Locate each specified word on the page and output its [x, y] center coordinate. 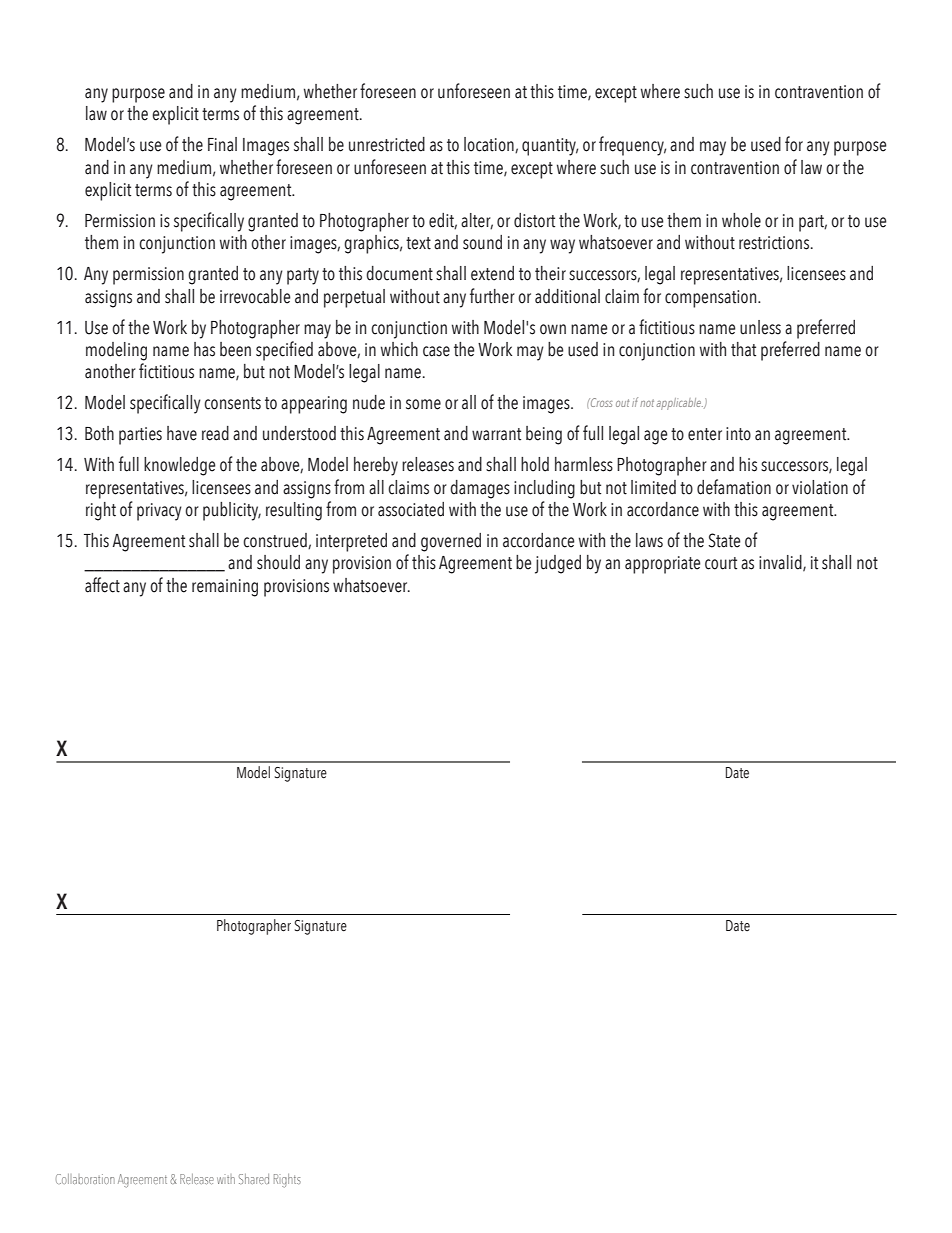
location [490, 145]
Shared [254, 1179]
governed [451, 542]
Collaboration [85, 1179]
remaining [225, 588]
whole [741, 220]
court [721, 563]
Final [222, 144]
